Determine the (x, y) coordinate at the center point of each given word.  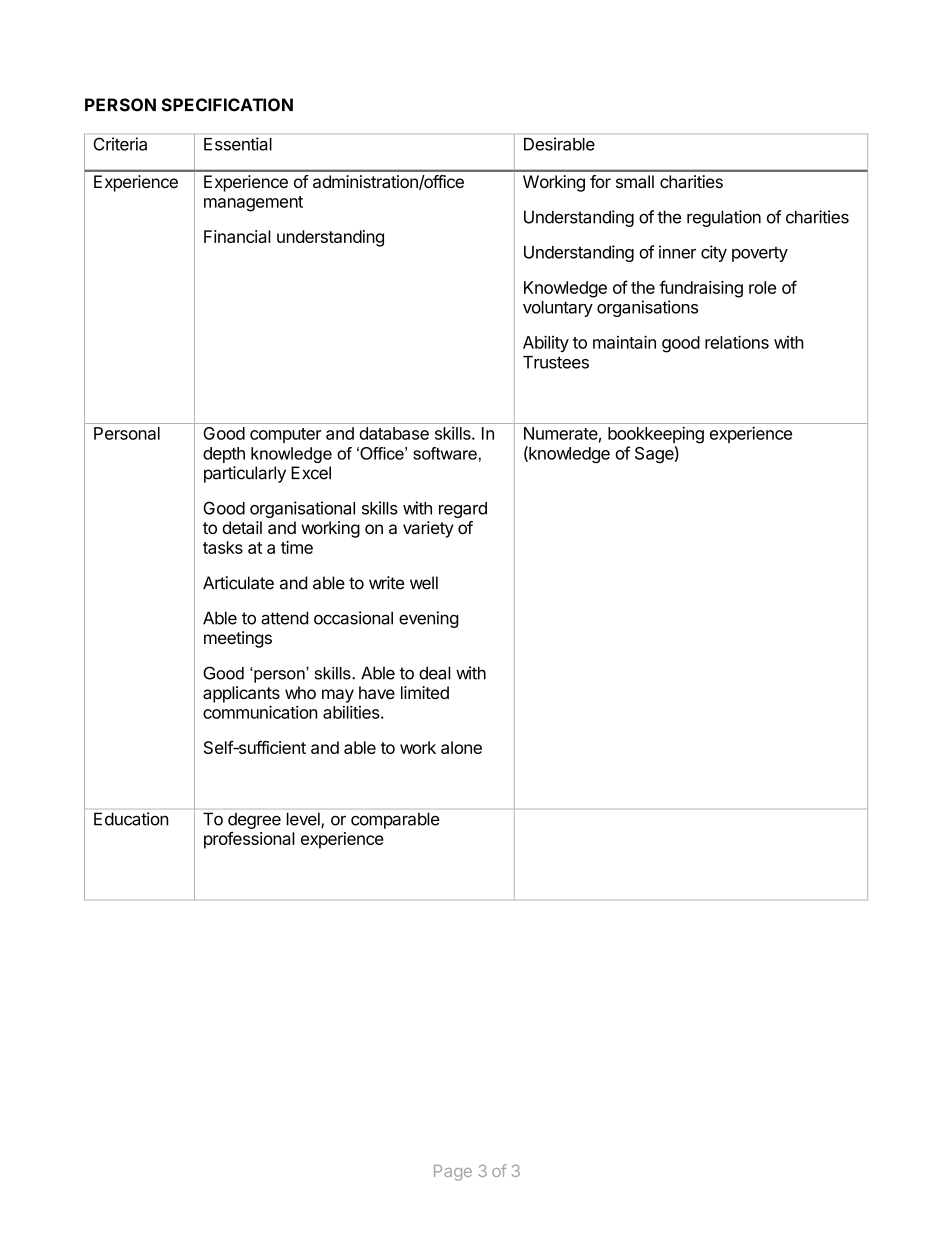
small (635, 181)
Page (453, 1173)
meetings (238, 639)
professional (249, 840)
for (600, 181)
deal (435, 673)
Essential (238, 144)
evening (429, 619)
